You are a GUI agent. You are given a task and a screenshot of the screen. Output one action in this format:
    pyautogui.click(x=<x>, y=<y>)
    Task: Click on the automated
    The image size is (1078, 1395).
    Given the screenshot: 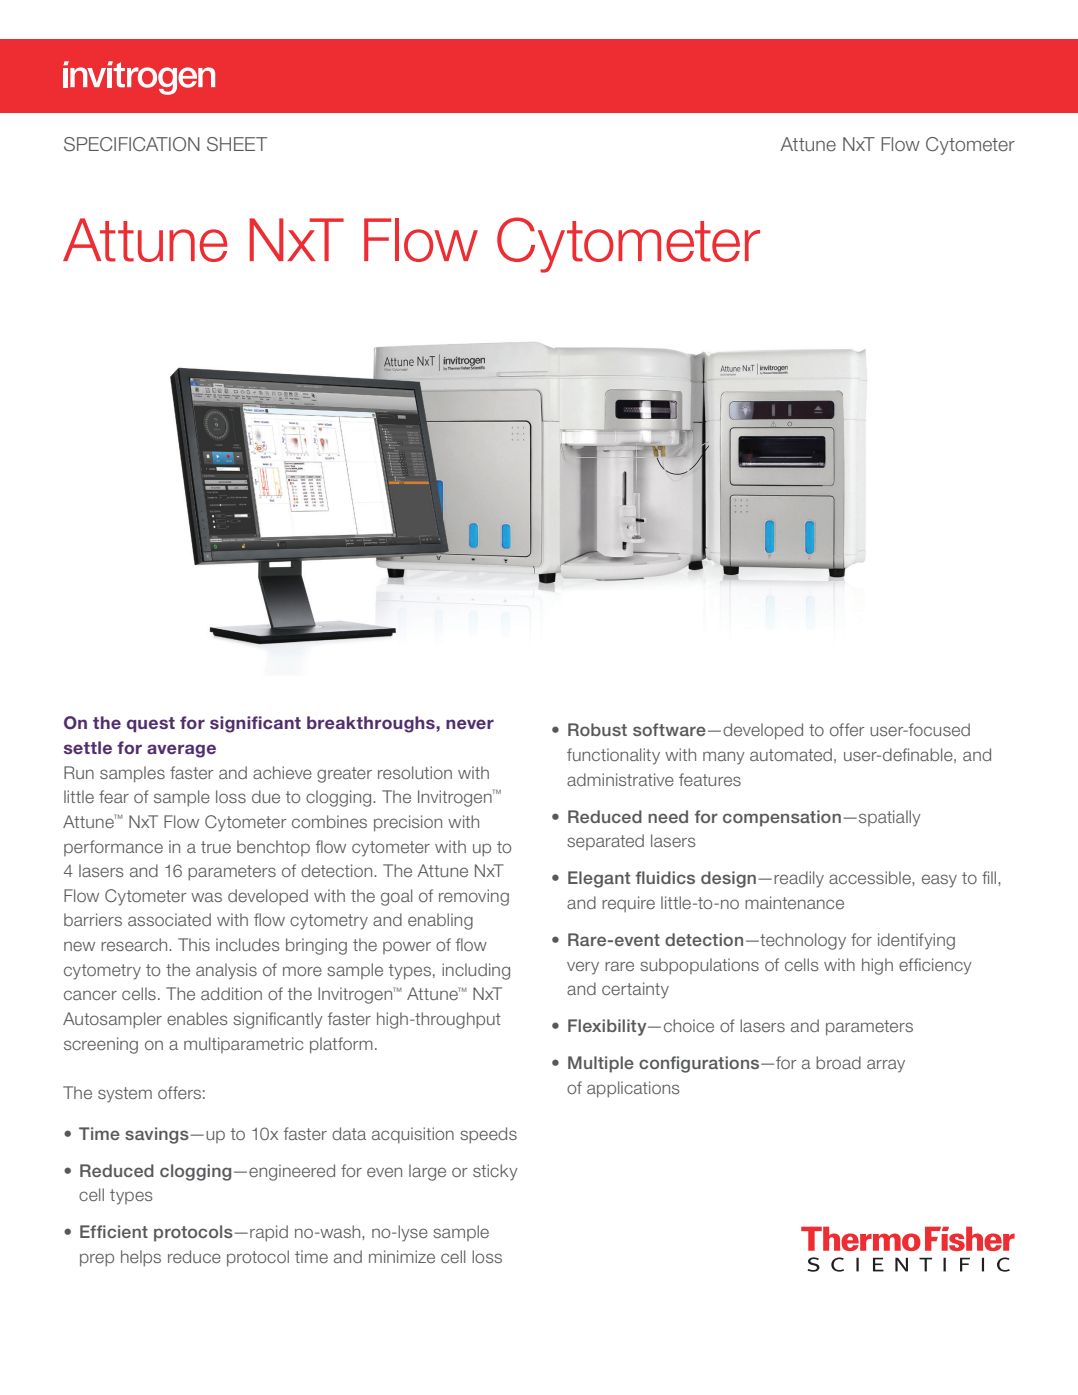 What is the action you would take?
    pyautogui.click(x=791, y=754)
